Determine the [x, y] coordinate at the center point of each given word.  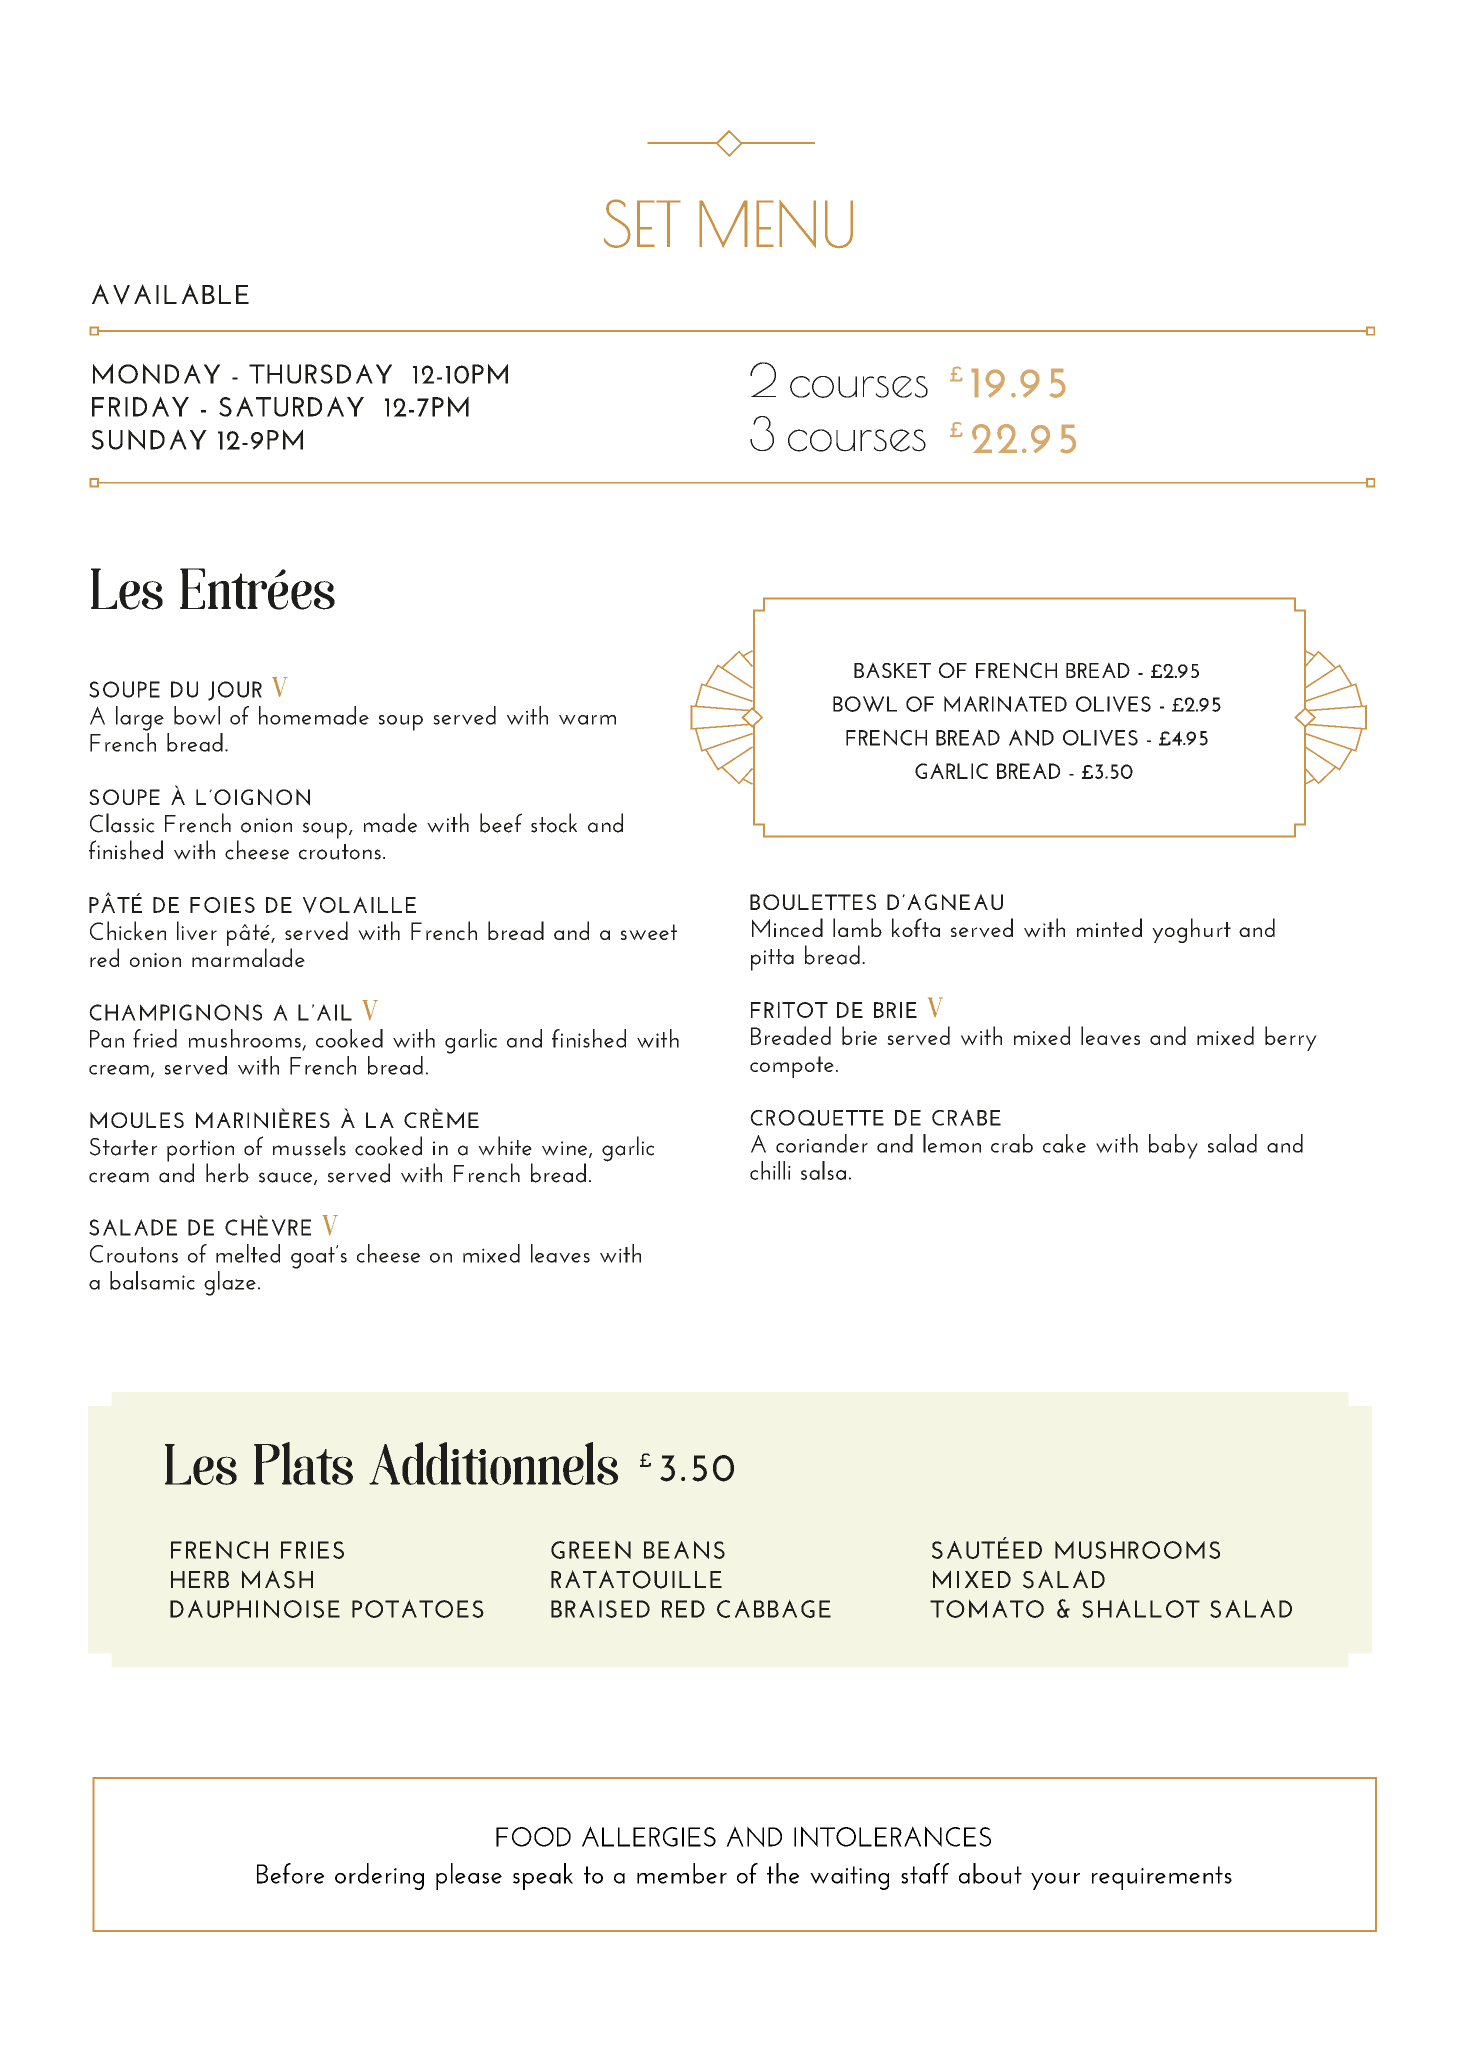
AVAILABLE [170, 294]
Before [290, 1873]
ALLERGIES [649, 1836]
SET [642, 223]
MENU [776, 224]
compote [792, 1067]
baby [1173, 1146]
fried [155, 1038]
